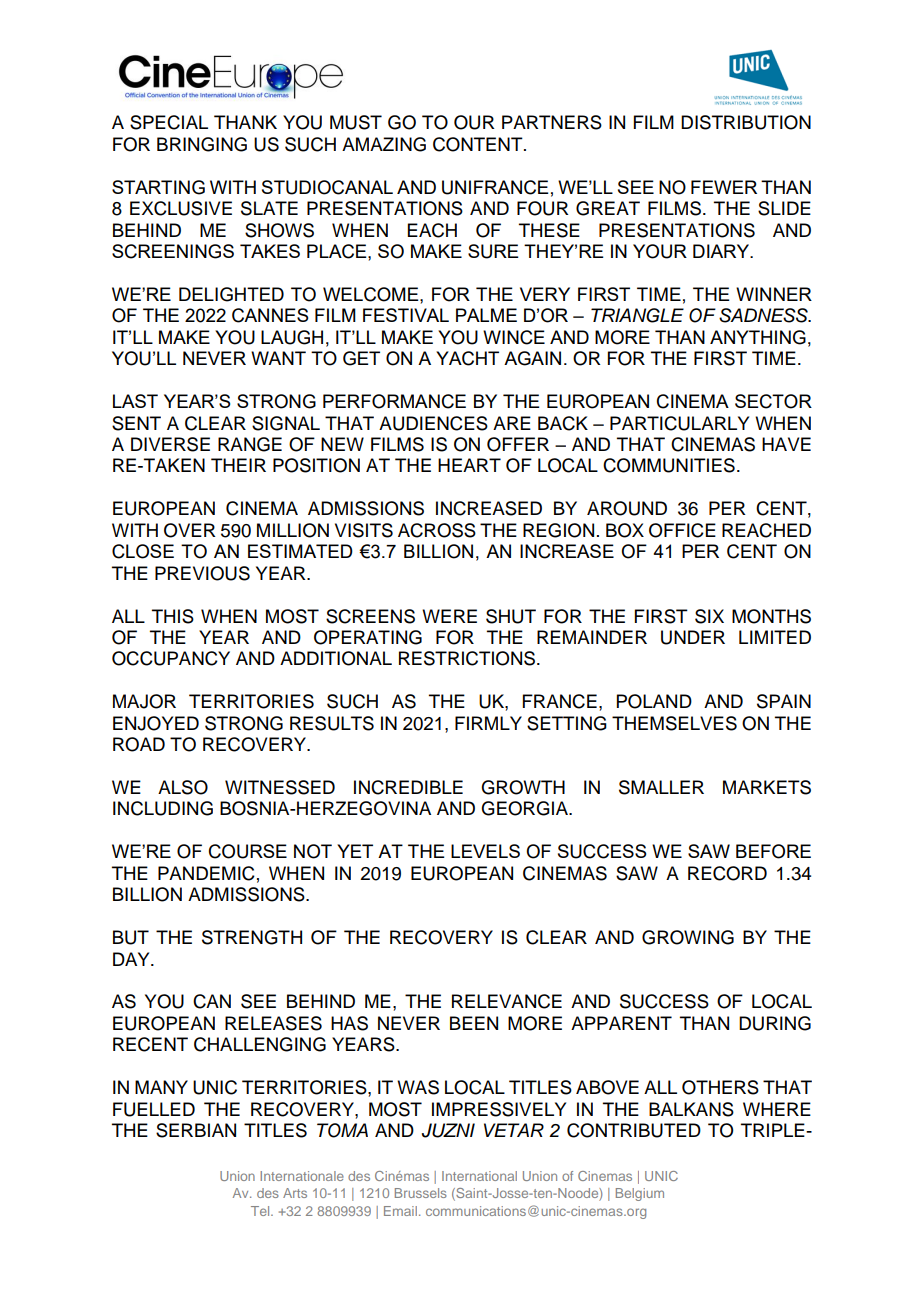  Describe the element at coordinates (171, 658) in the image. I see `OCCUPANCY` at that location.
